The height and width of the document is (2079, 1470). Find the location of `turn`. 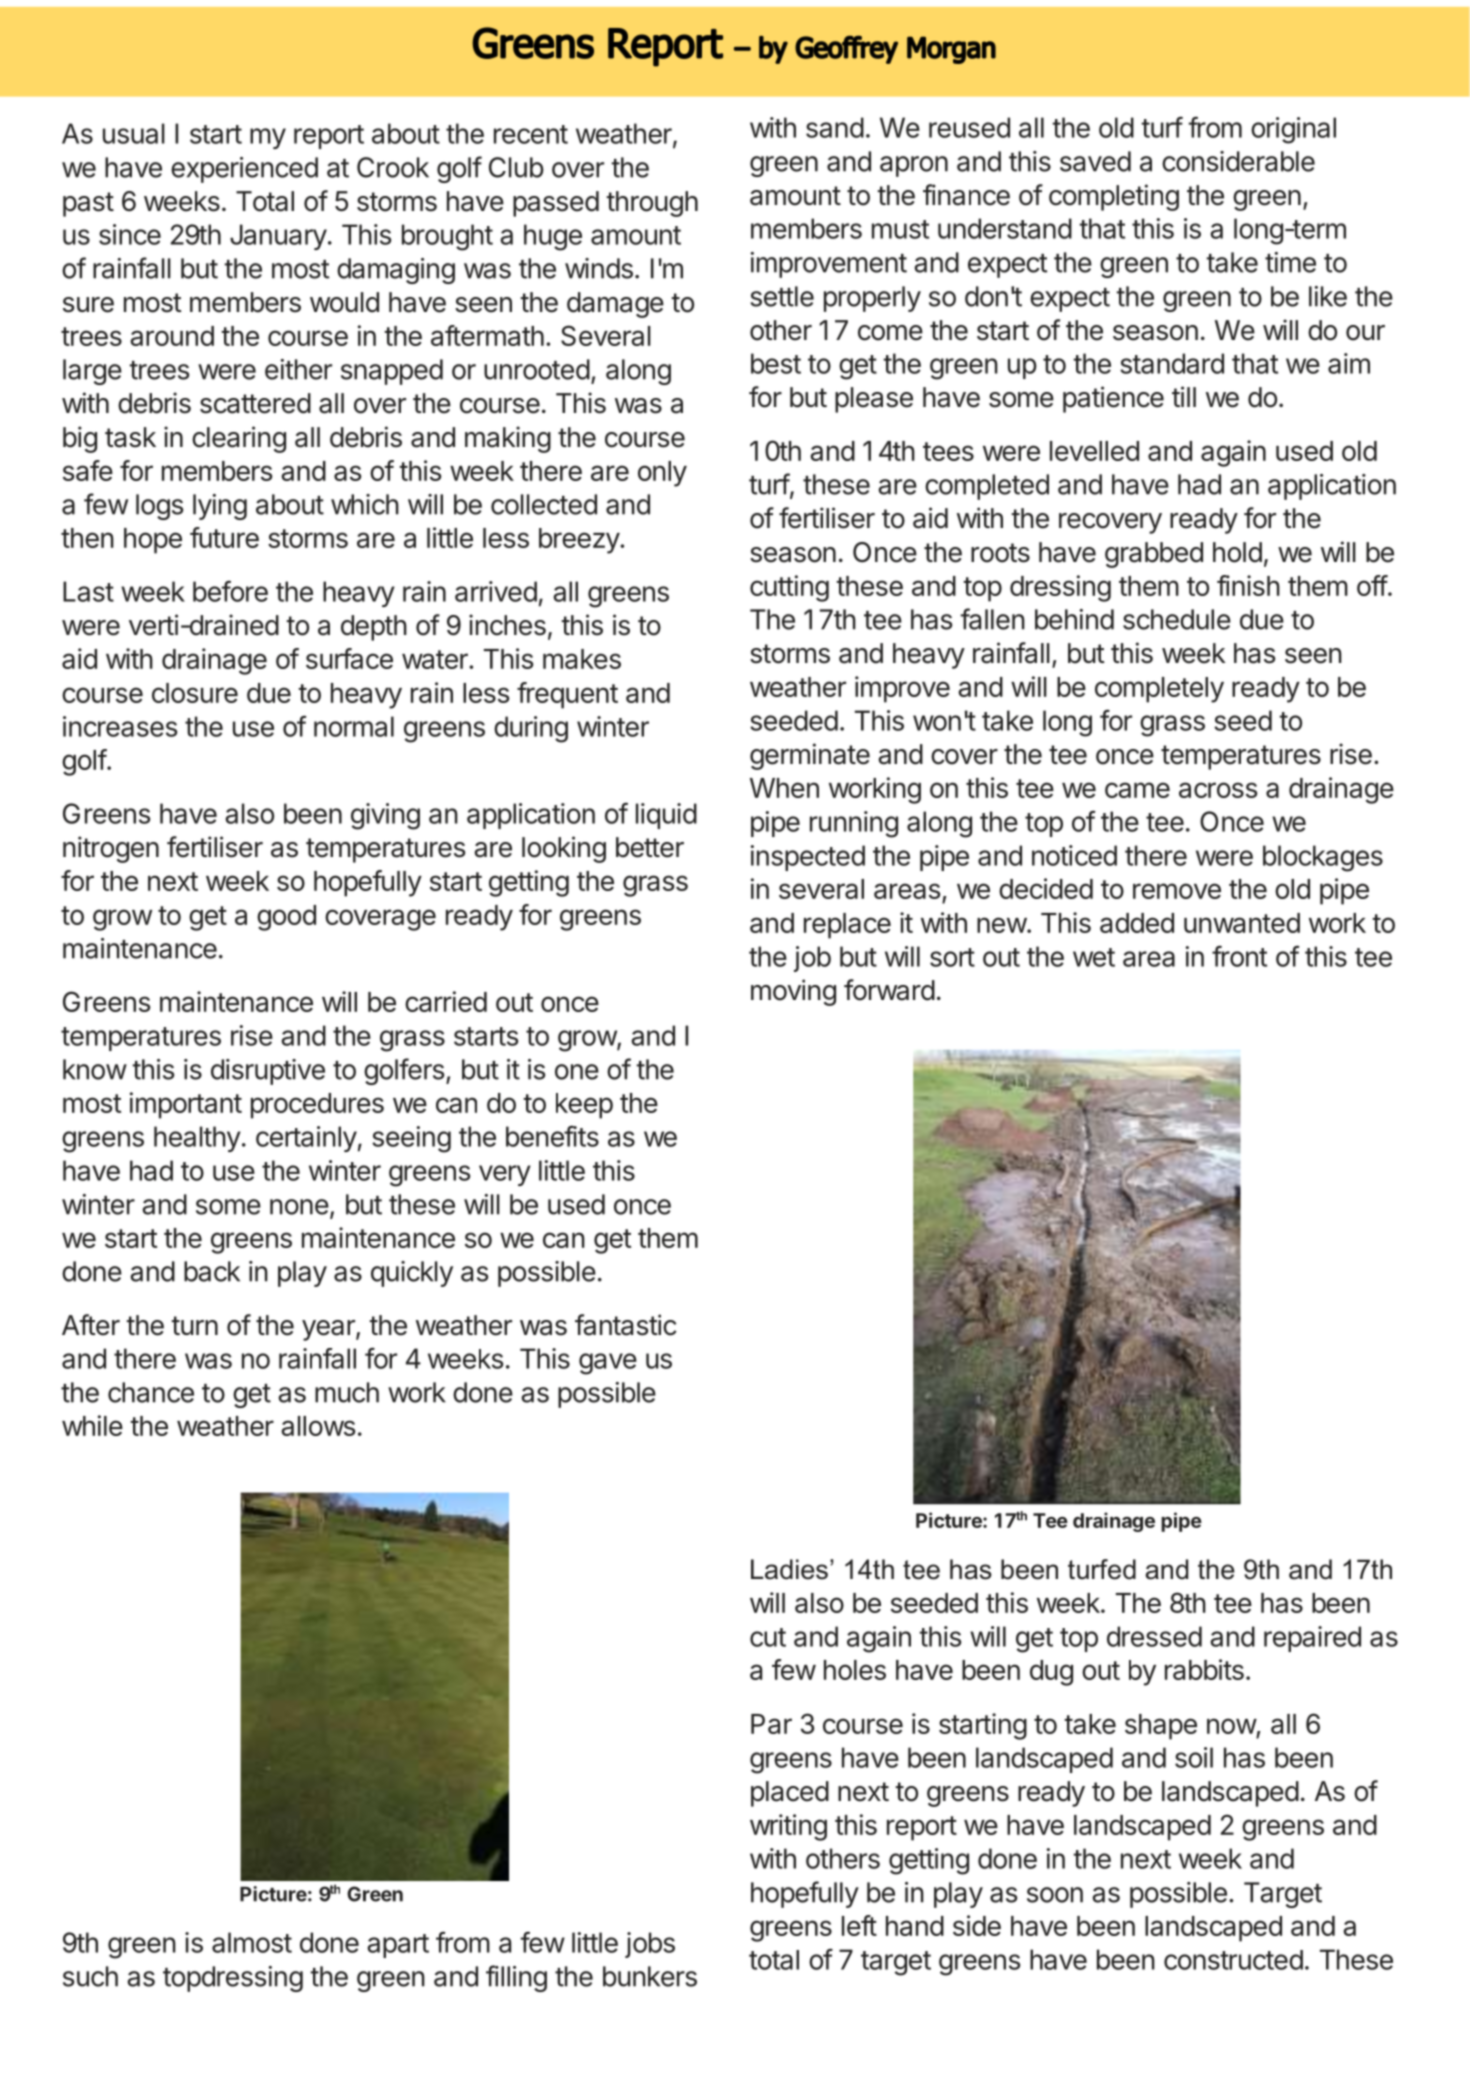

turn is located at coordinates (194, 1325).
